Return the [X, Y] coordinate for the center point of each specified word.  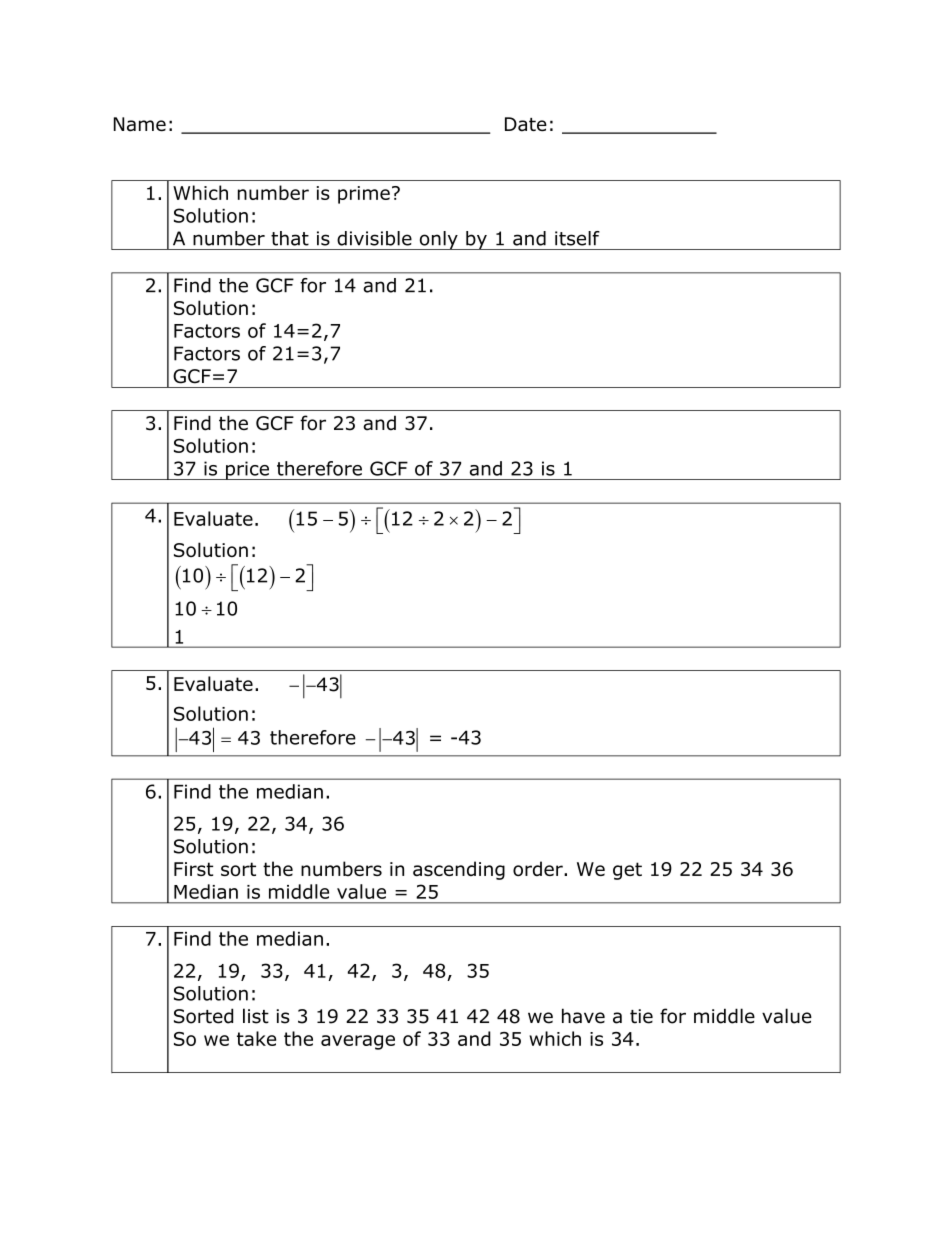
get [627, 871]
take [256, 1038]
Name [140, 124]
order [539, 868]
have [583, 1016]
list [256, 1016]
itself [577, 238]
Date [526, 124]
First [193, 869]
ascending [459, 870]
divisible [374, 238]
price [247, 470]
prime [364, 195]
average [358, 1042]
